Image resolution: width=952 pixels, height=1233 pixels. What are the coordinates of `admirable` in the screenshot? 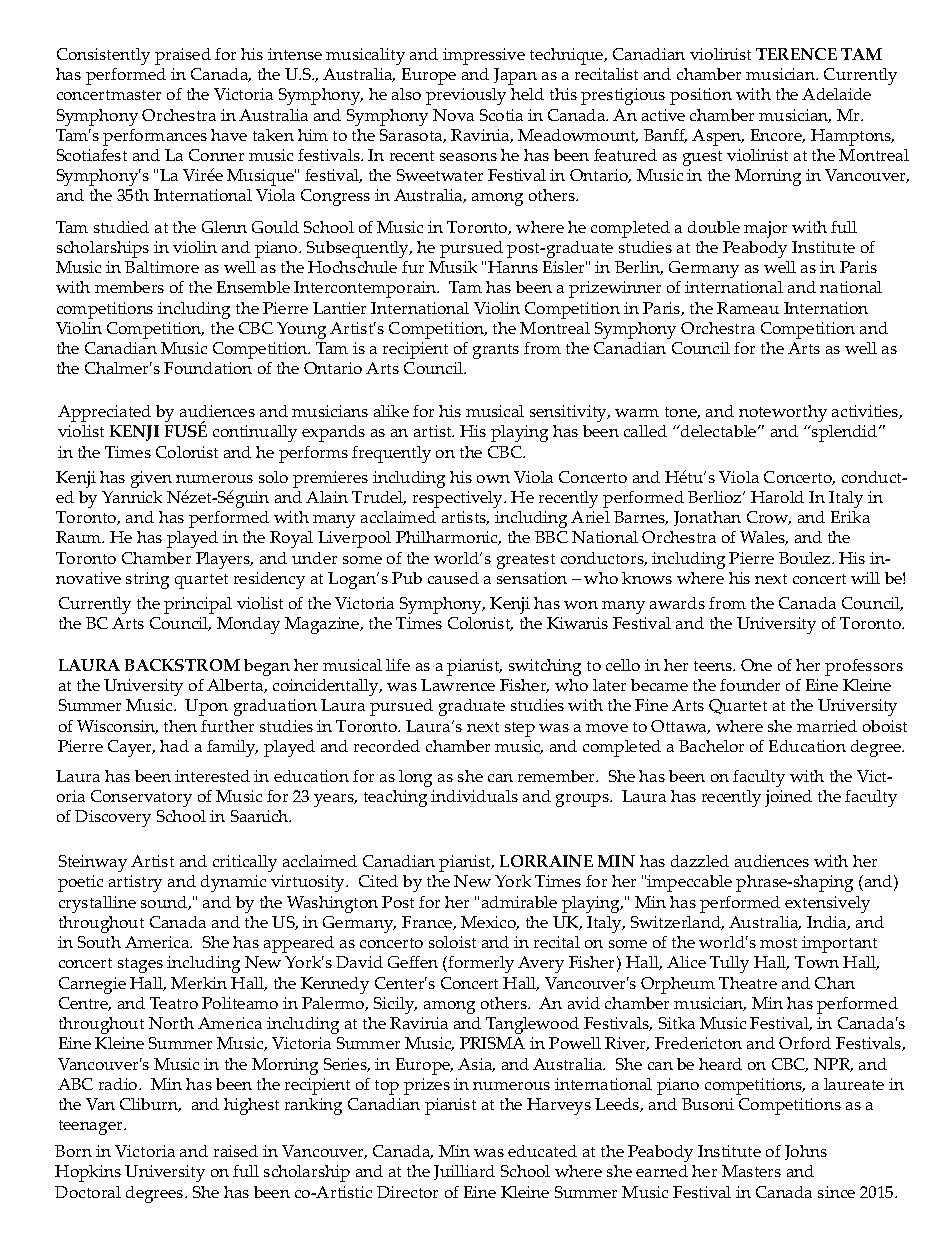 It's located at (519, 902).
